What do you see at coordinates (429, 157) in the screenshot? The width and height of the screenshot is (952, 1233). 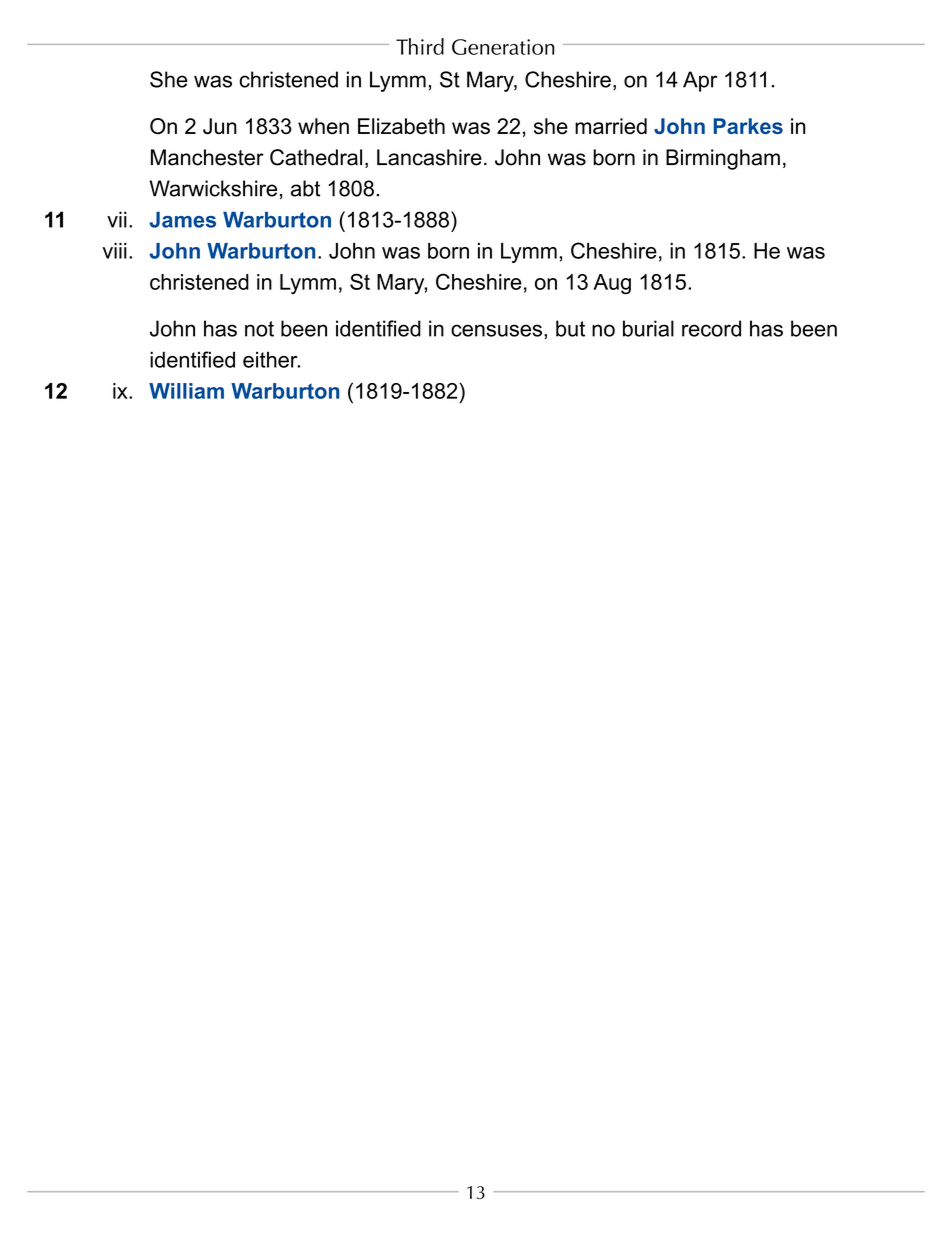 I see `Lancashire` at bounding box center [429, 157].
